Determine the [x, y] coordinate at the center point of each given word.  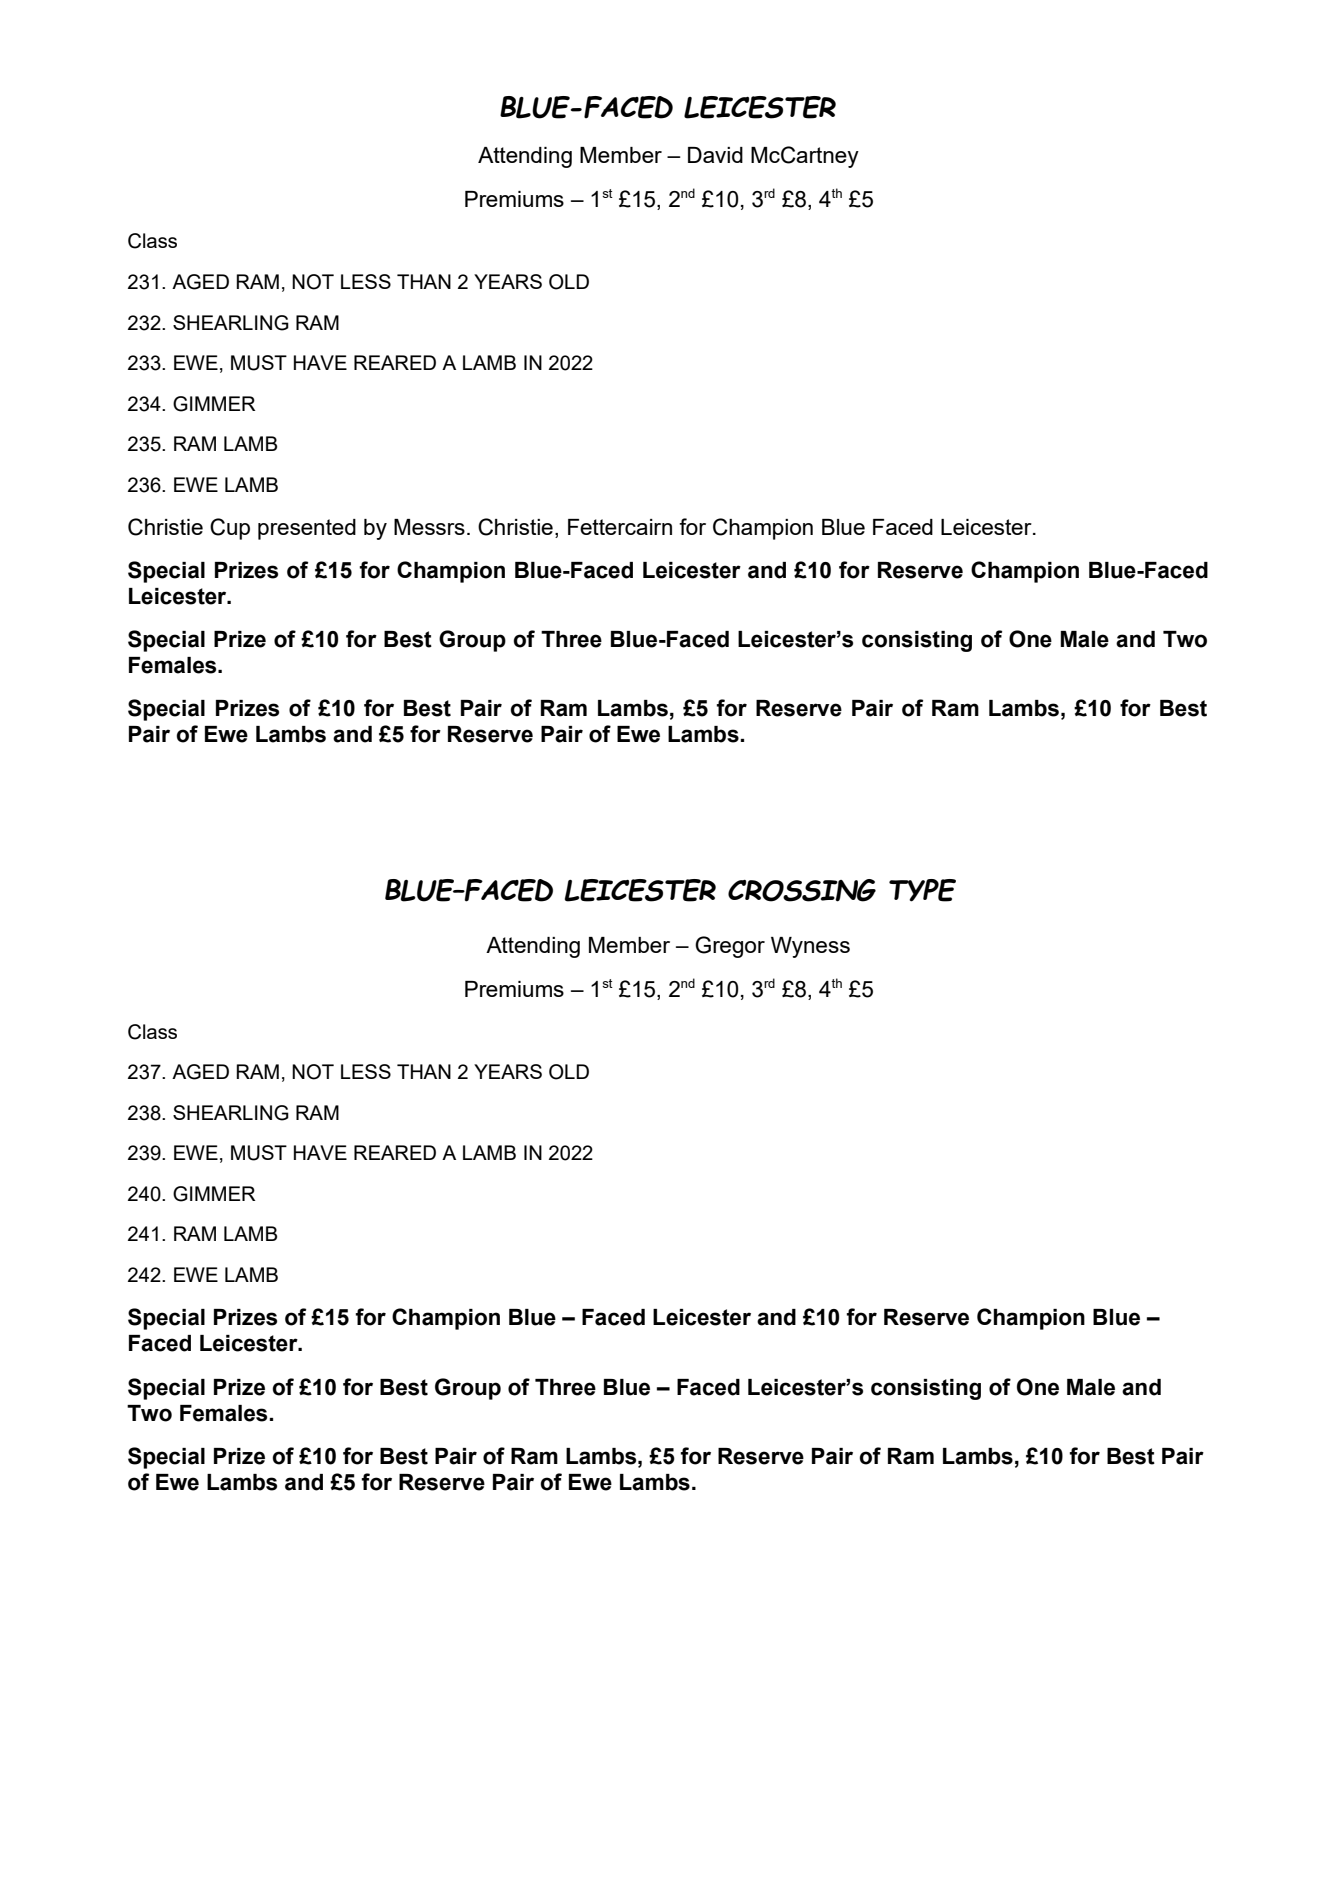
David [715, 155]
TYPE [922, 890]
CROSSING [802, 890]
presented [307, 529]
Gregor [730, 947]
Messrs [429, 527]
